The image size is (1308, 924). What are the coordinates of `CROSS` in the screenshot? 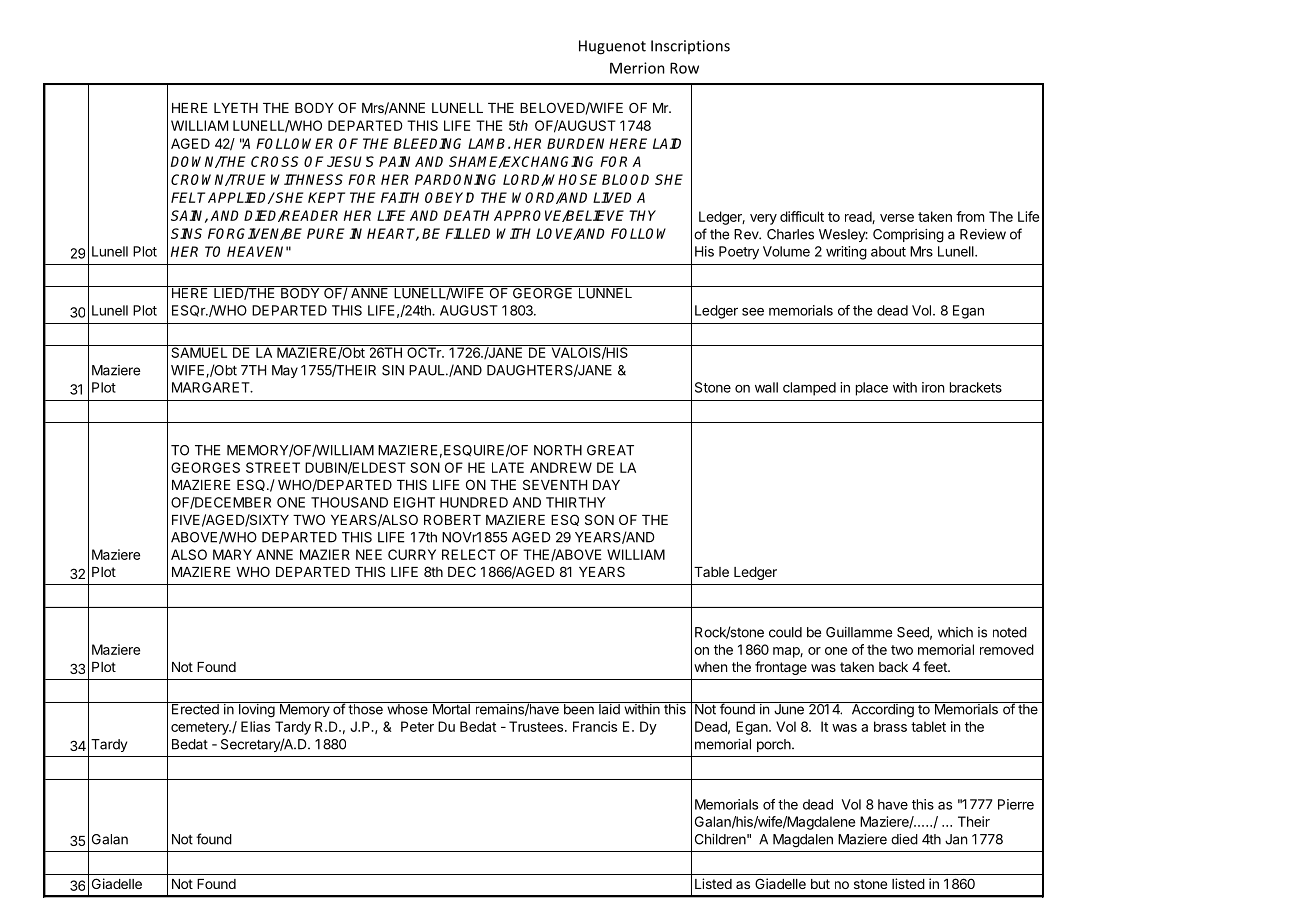 It's located at (275, 161).
